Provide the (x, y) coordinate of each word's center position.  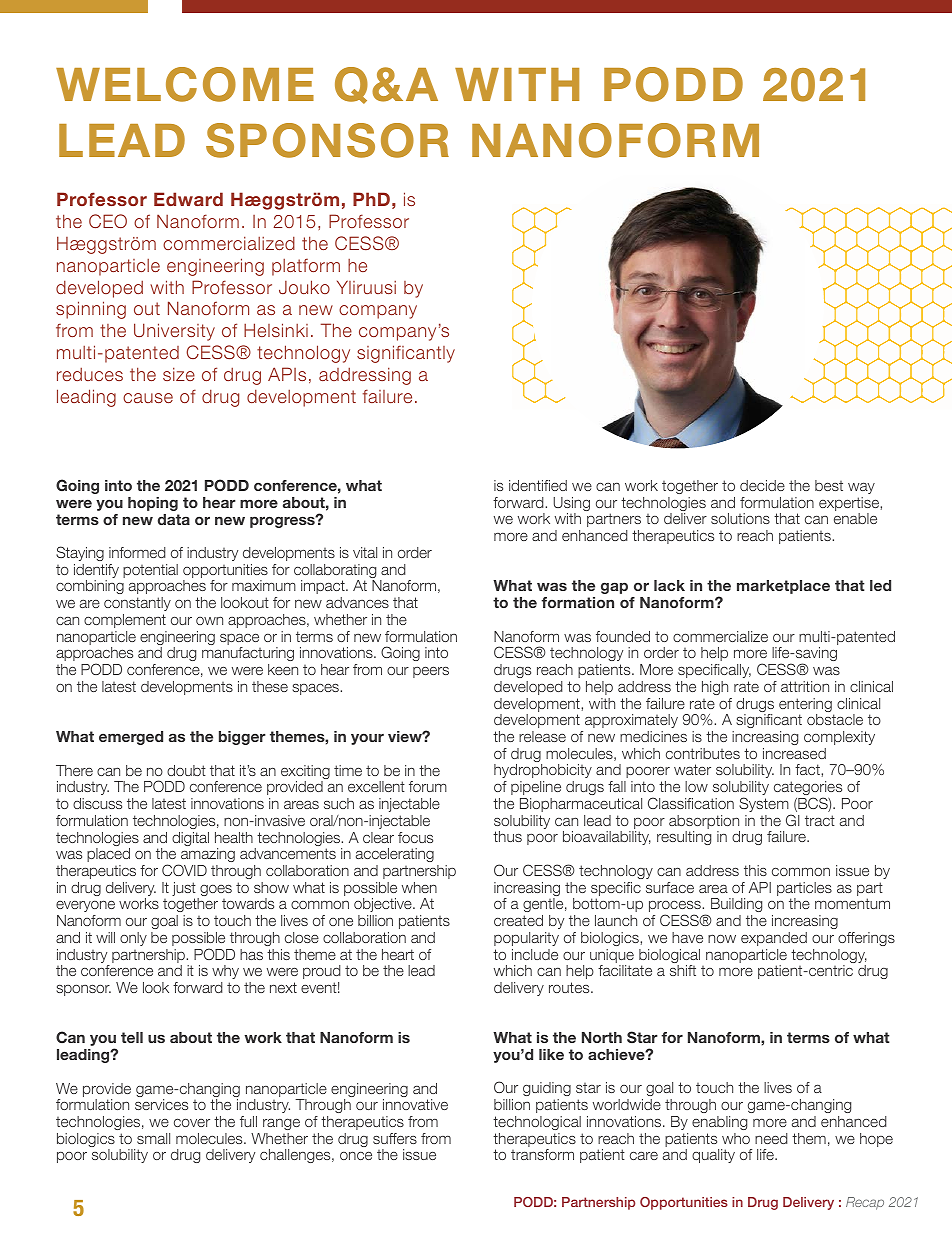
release (542, 736)
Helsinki (276, 330)
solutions (740, 518)
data (174, 519)
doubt (186, 770)
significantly (406, 354)
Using (571, 505)
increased (794, 753)
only (133, 939)
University (174, 332)
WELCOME (185, 84)
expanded (774, 939)
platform (306, 267)
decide (762, 485)
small (153, 1138)
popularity (526, 939)
